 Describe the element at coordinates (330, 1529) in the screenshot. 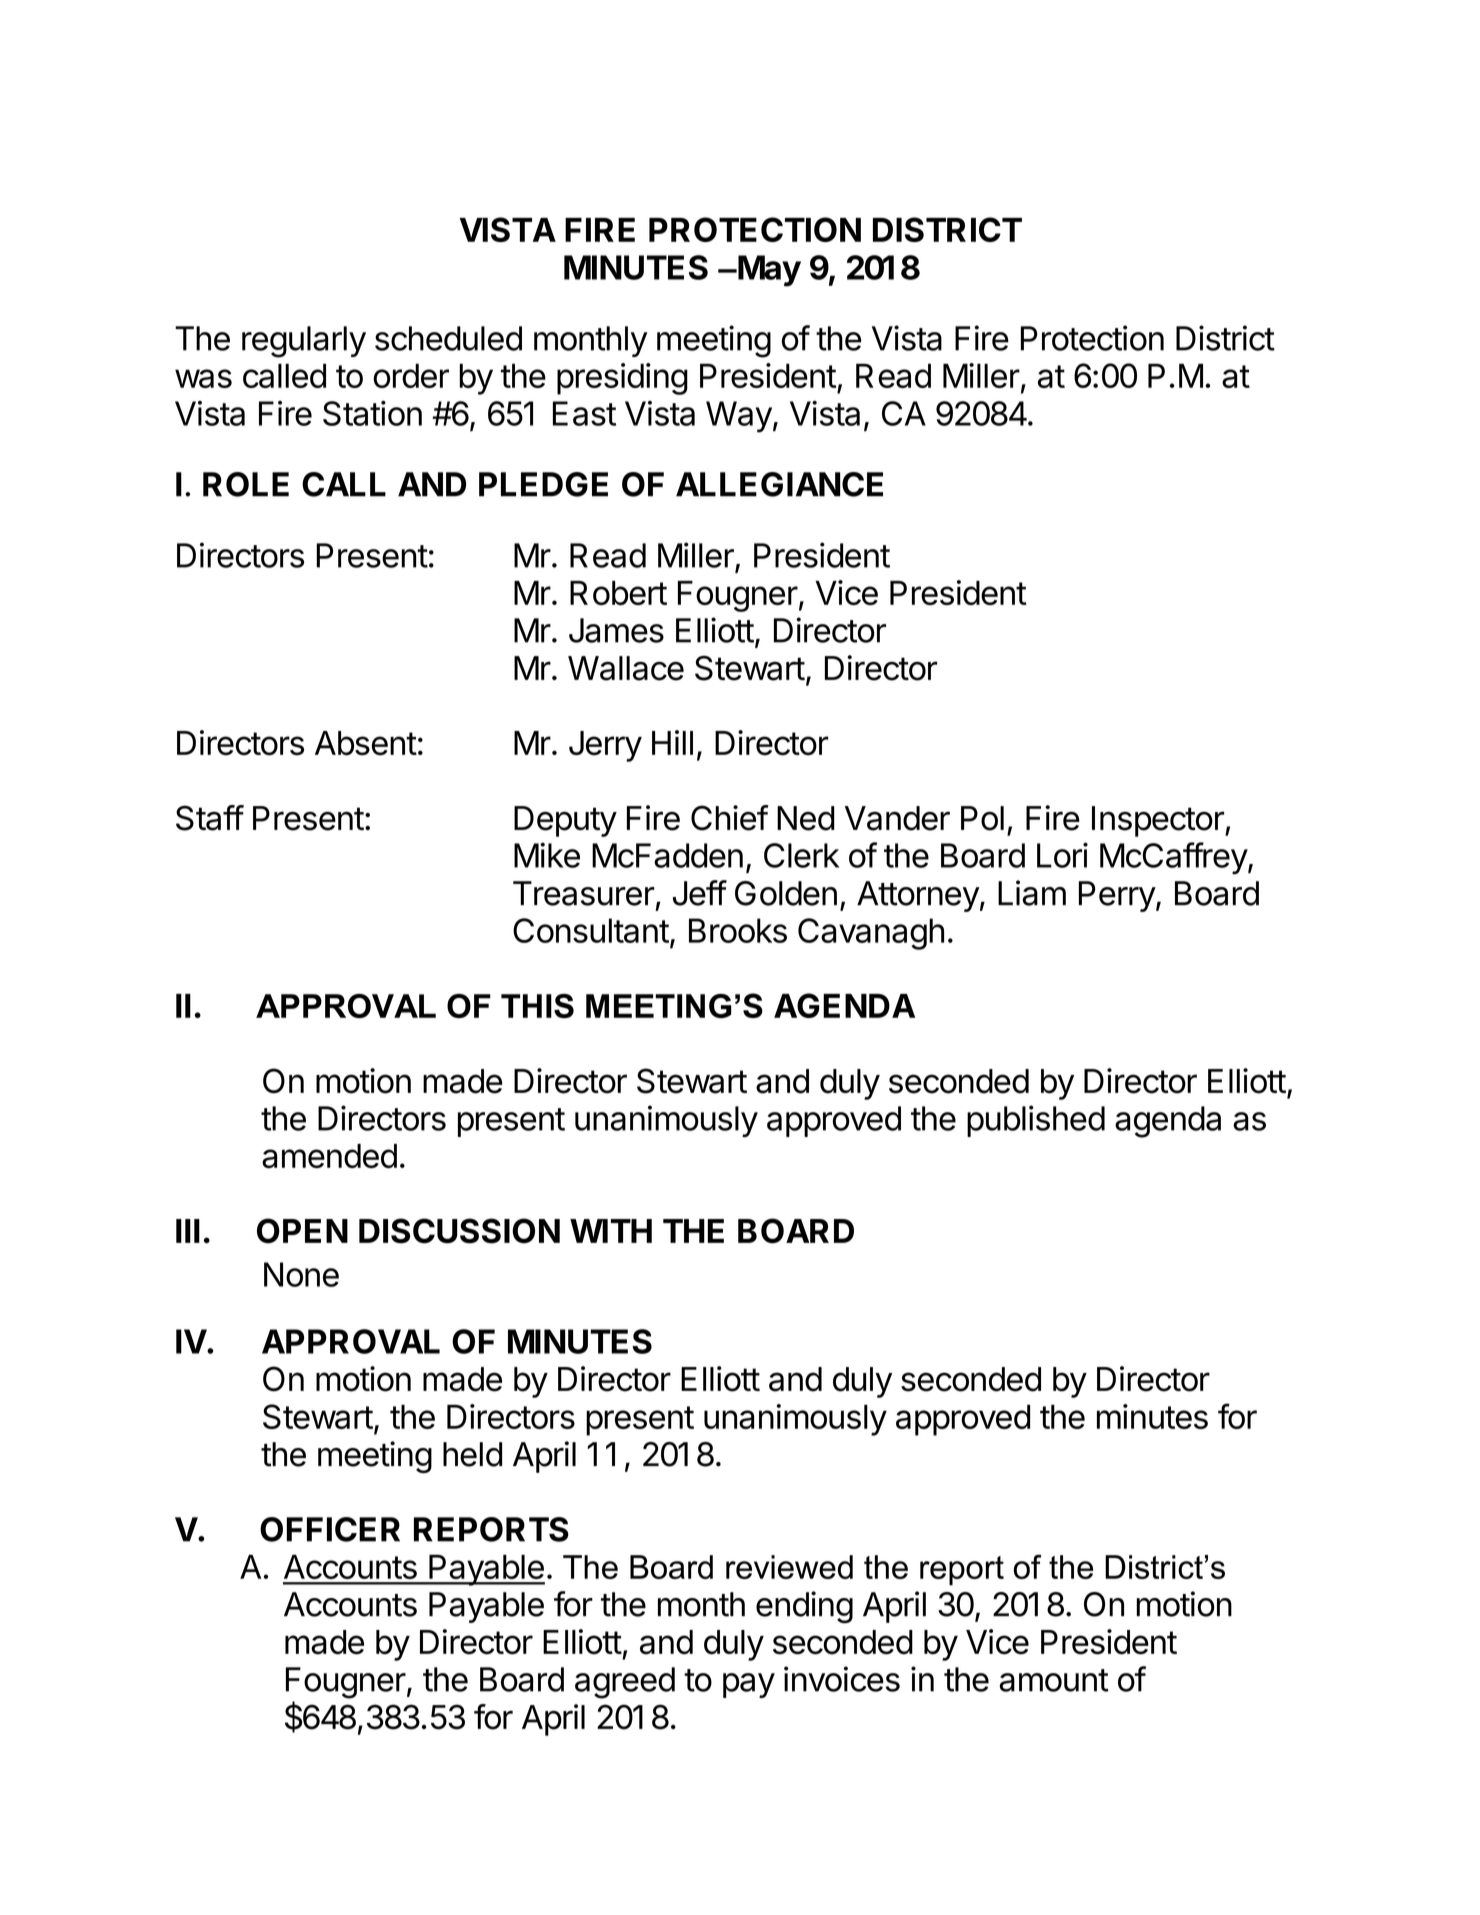

I see `OFFICER` at that location.
